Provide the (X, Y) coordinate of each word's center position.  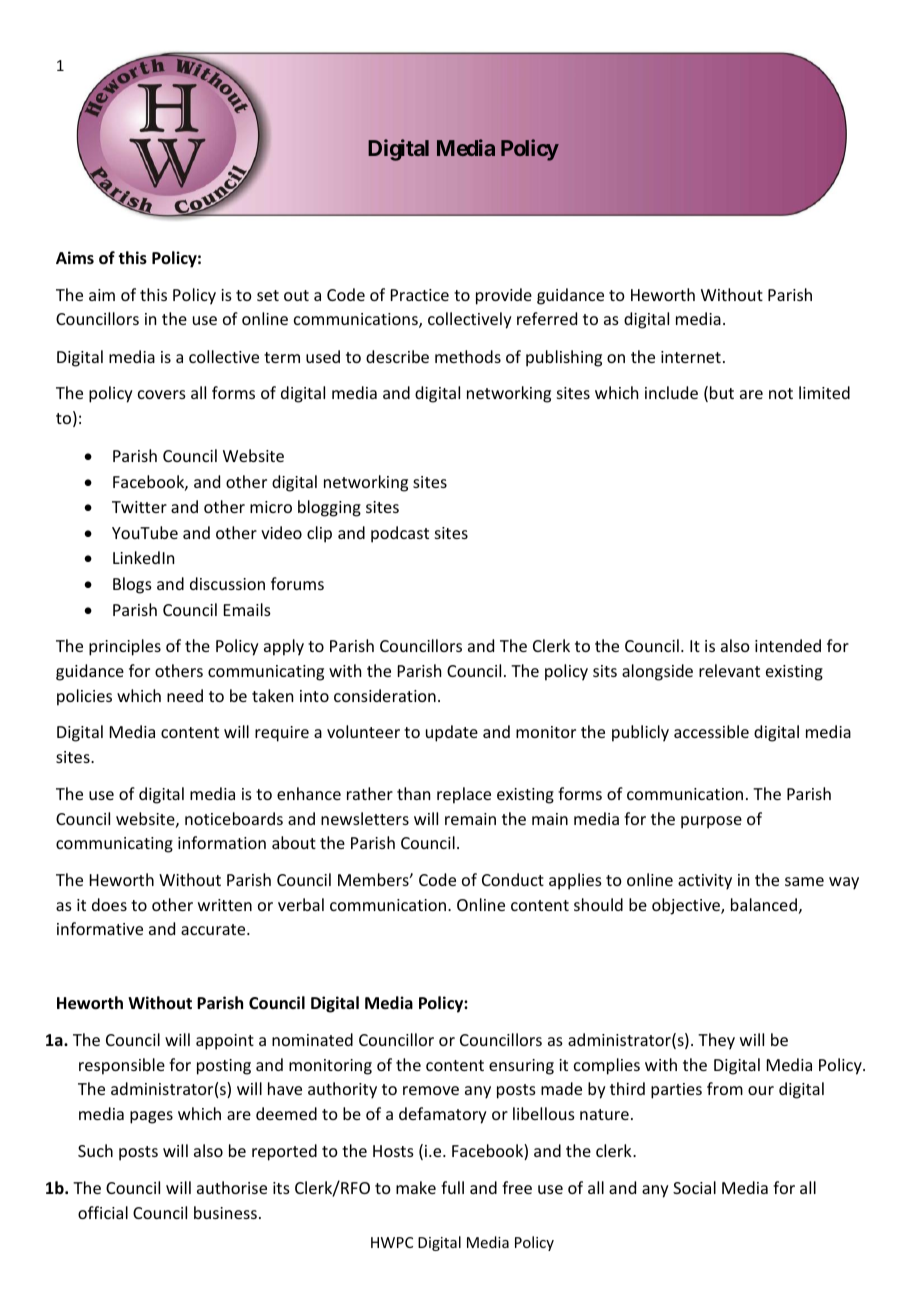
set (268, 295)
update (452, 733)
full (452, 1187)
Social (694, 1187)
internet (691, 357)
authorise (232, 1187)
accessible (711, 731)
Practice (420, 295)
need (185, 695)
